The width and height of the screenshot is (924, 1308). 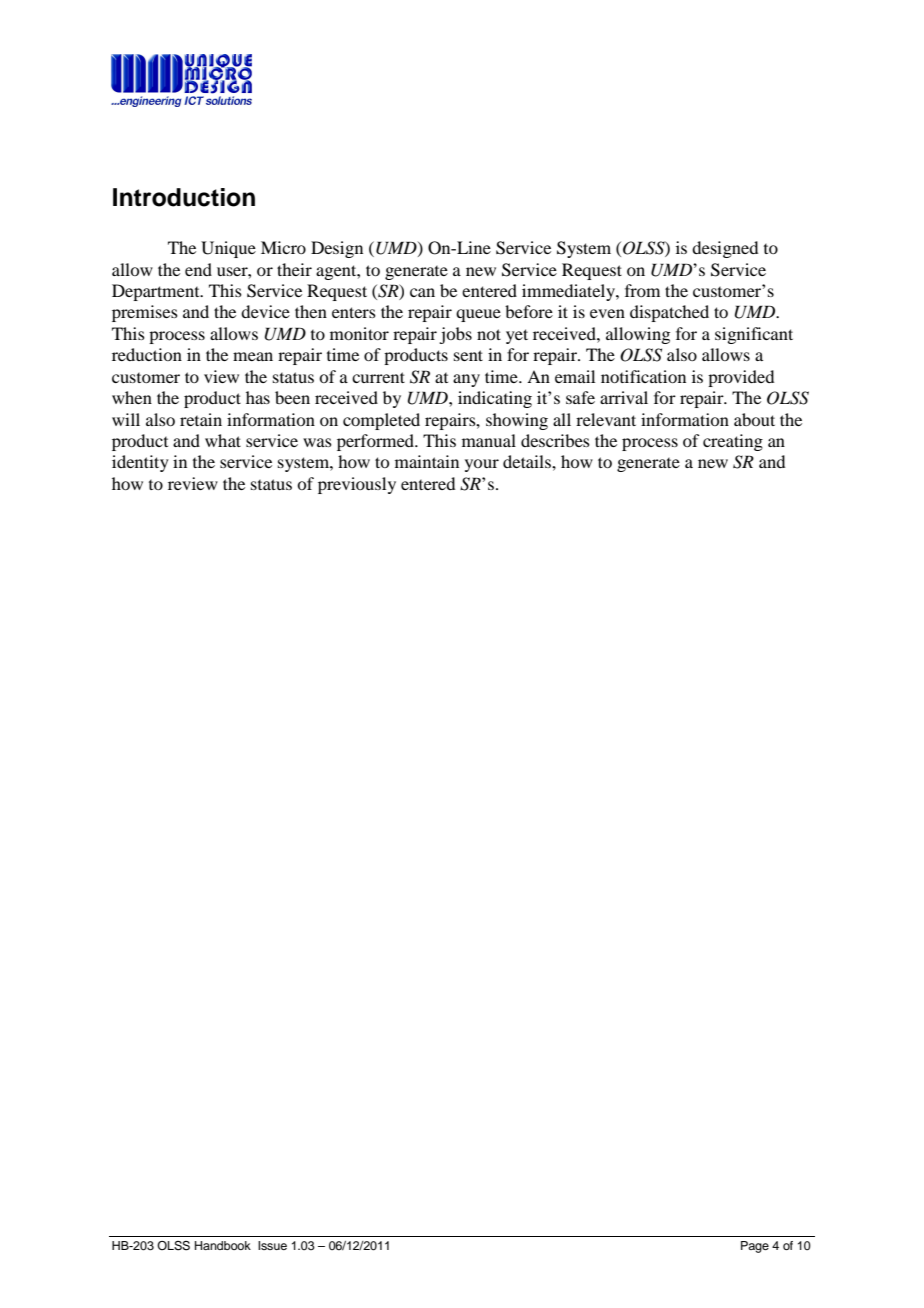 I want to click on details, so click(x=528, y=461).
